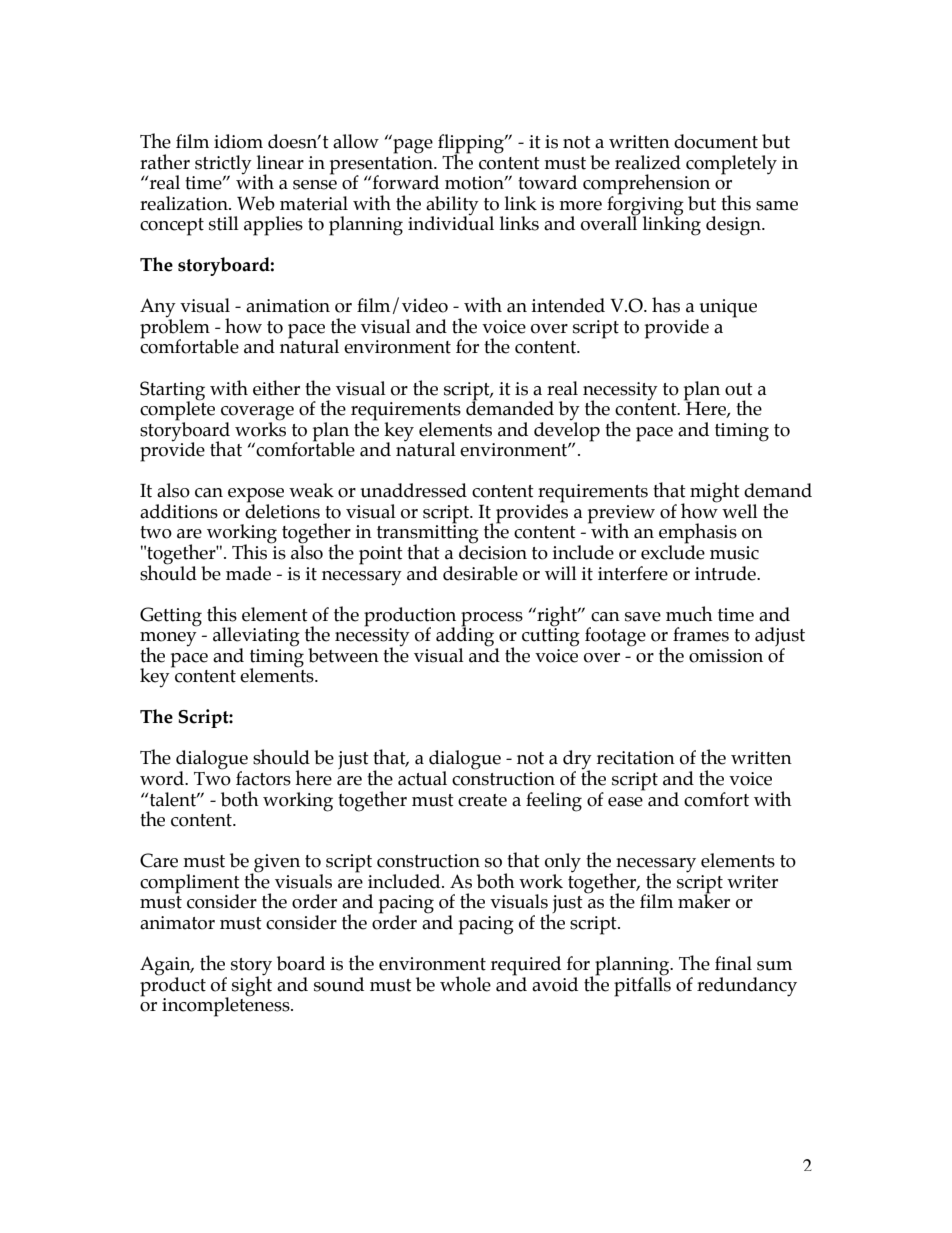 This document has height=1233, width=952. I want to click on whole, so click(465, 984).
